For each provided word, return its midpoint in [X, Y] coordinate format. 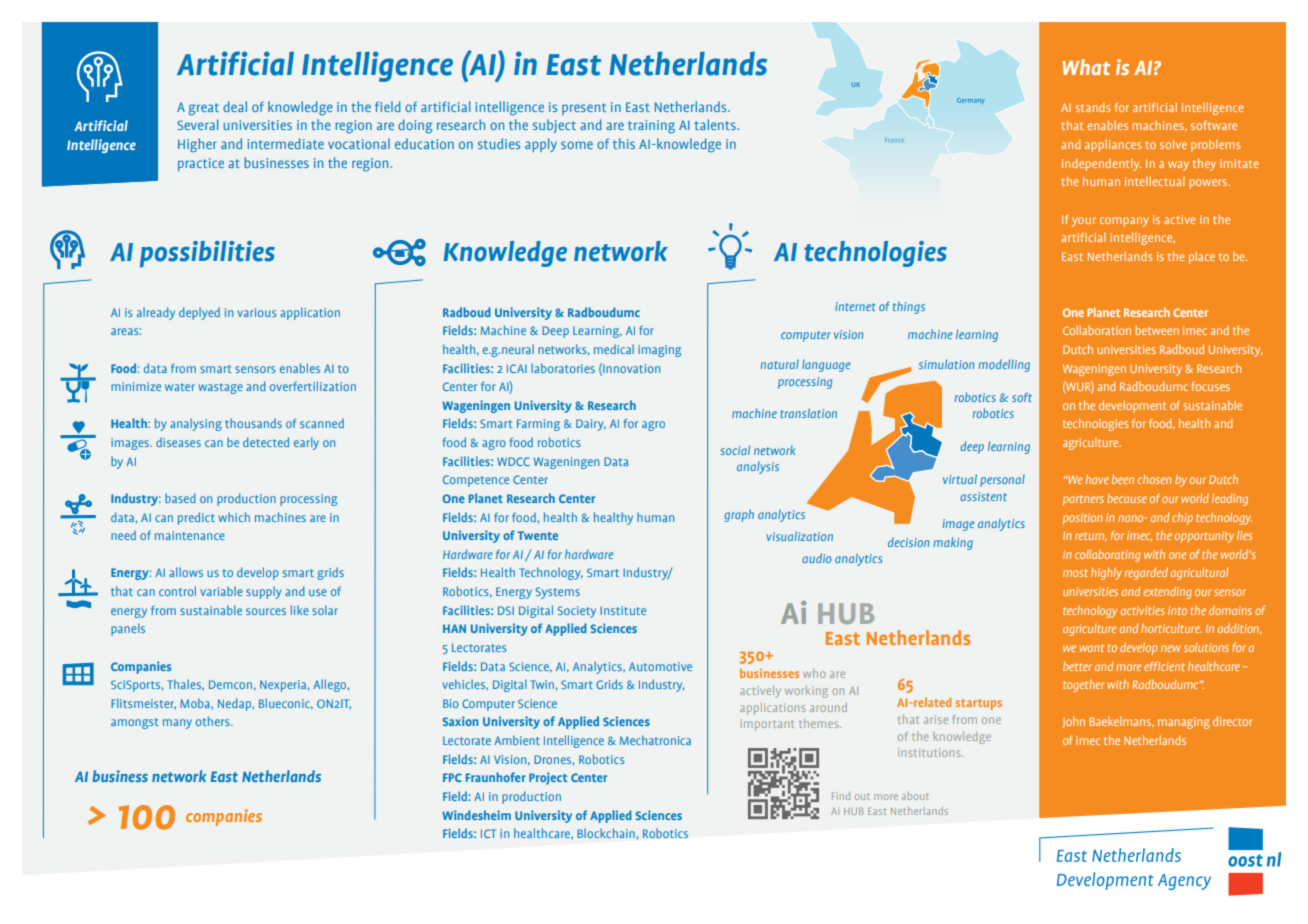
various [257, 312]
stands [1092, 107]
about [915, 796]
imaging [659, 351]
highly [1106, 573]
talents [716, 124]
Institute [623, 610]
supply [264, 592]
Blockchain [606, 833]
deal [235, 106]
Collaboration [1097, 330]
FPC [452, 777]
